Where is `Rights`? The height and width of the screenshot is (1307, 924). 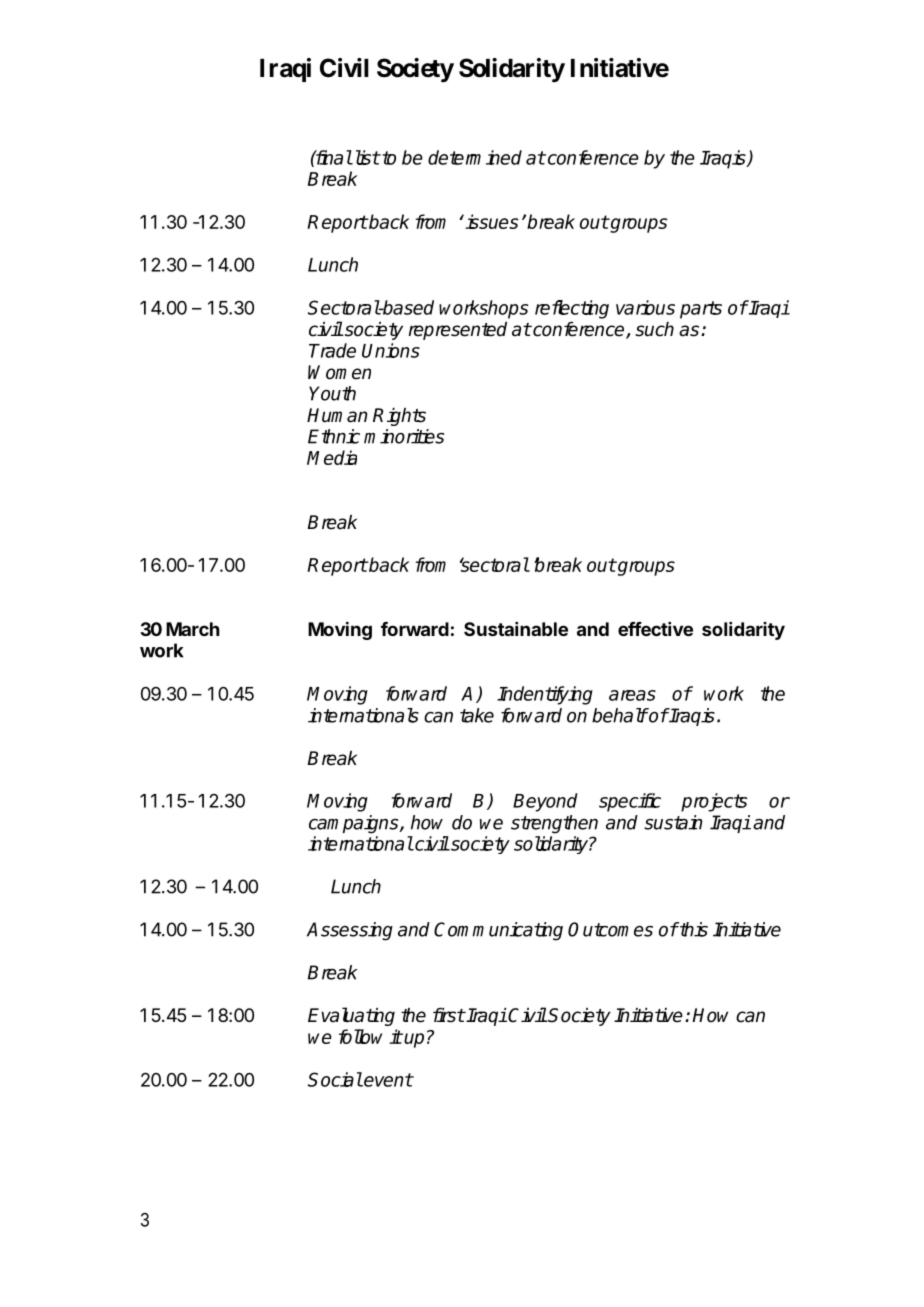
Rights is located at coordinates (399, 417).
